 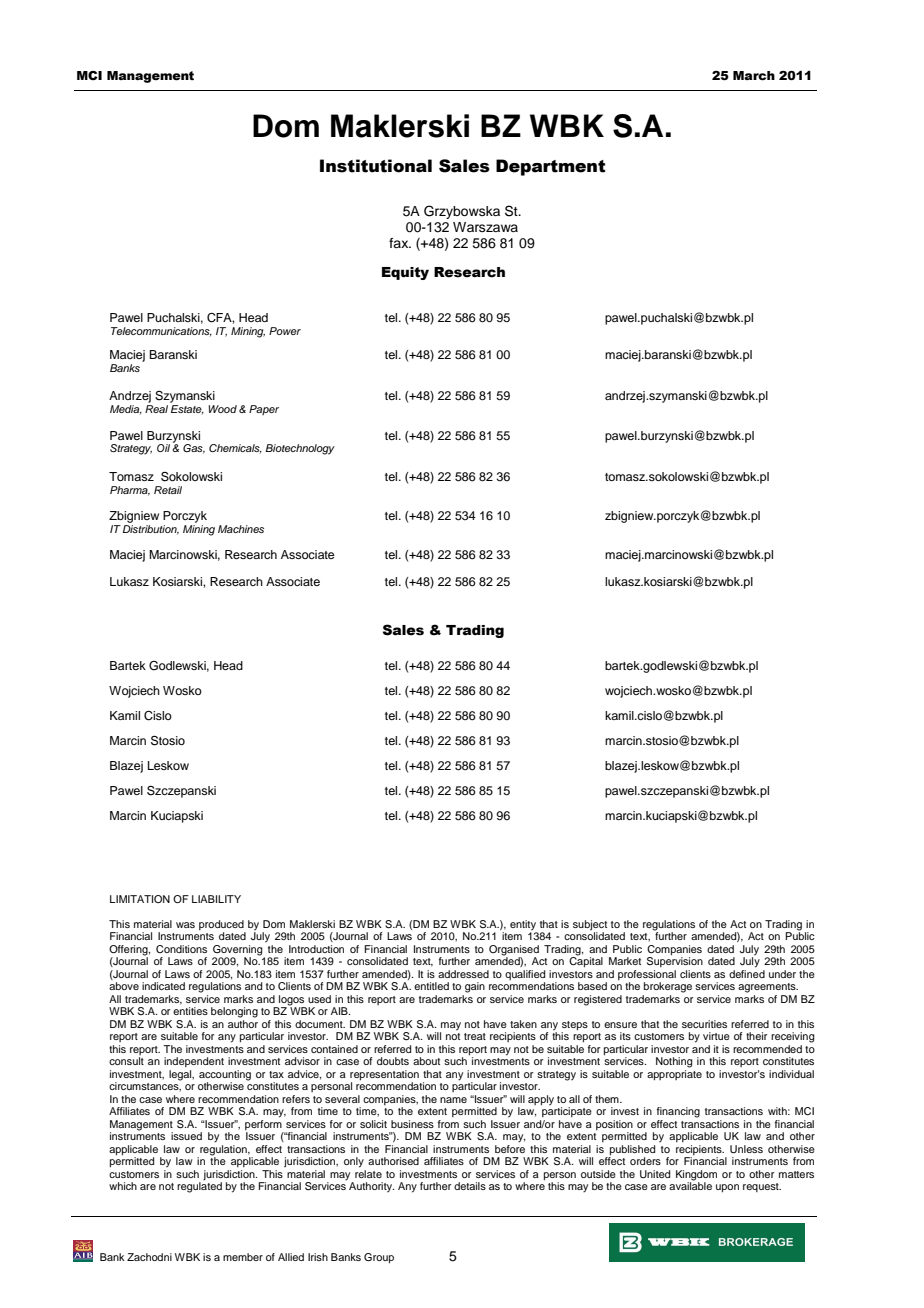 I want to click on Machines, so click(x=241, y=529).
